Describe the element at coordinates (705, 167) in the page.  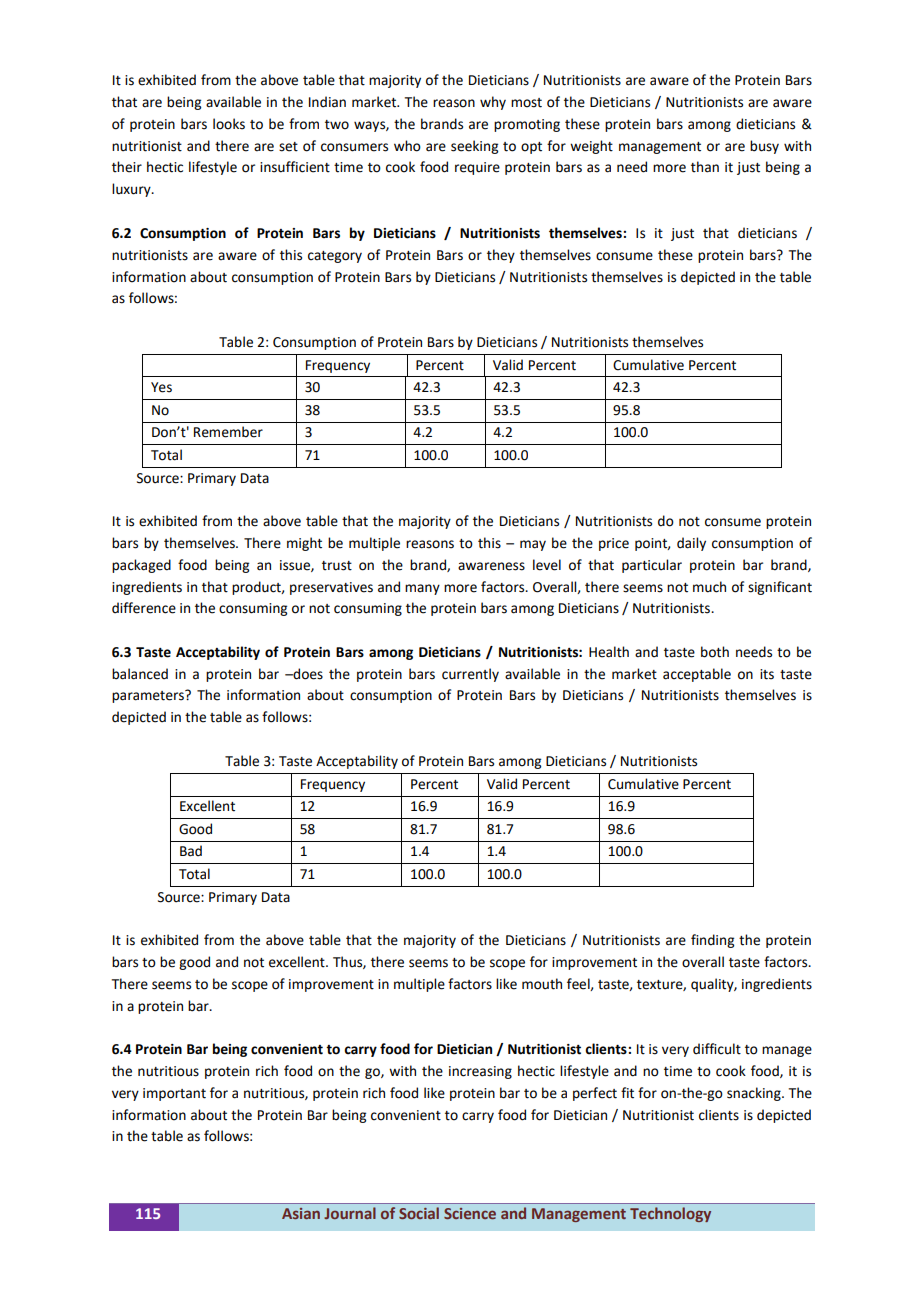
I see `than` at that location.
